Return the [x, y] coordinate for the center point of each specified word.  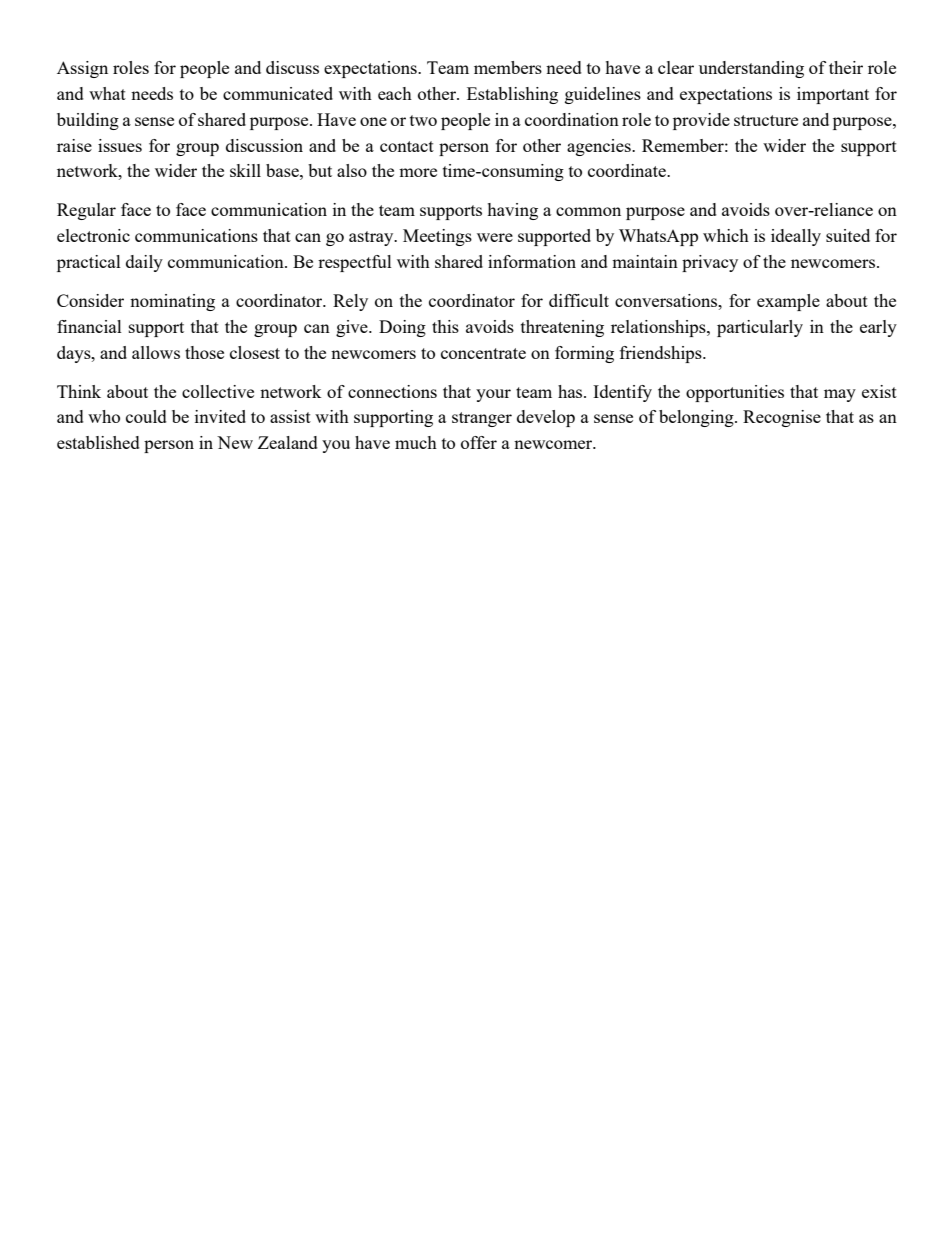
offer [479, 442]
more [418, 172]
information [532, 261]
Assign [82, 69]
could [146, 416]
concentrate [483, 353]
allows [156, 352]
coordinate [628, 170]
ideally [796, 237]
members [508, 67]
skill [245, 170]
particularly [760, 328]
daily [144, 263]
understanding [751, 69]
